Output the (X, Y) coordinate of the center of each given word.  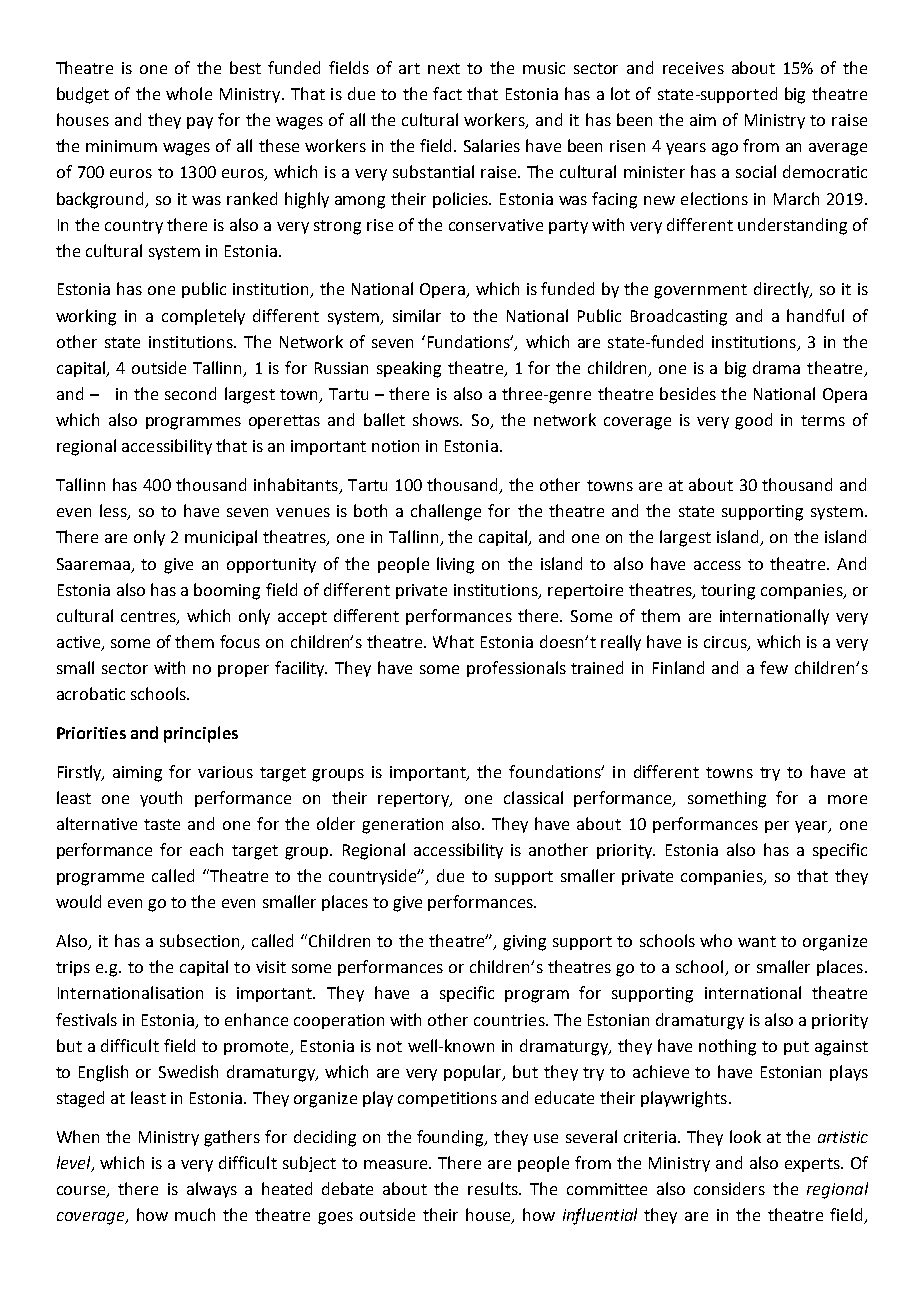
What (453, 641)
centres (149, 618)
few (774, 667)
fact (447, 93)
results (494, 1188)
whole (189, 93)
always (212, 1190)
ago (725, 149)
